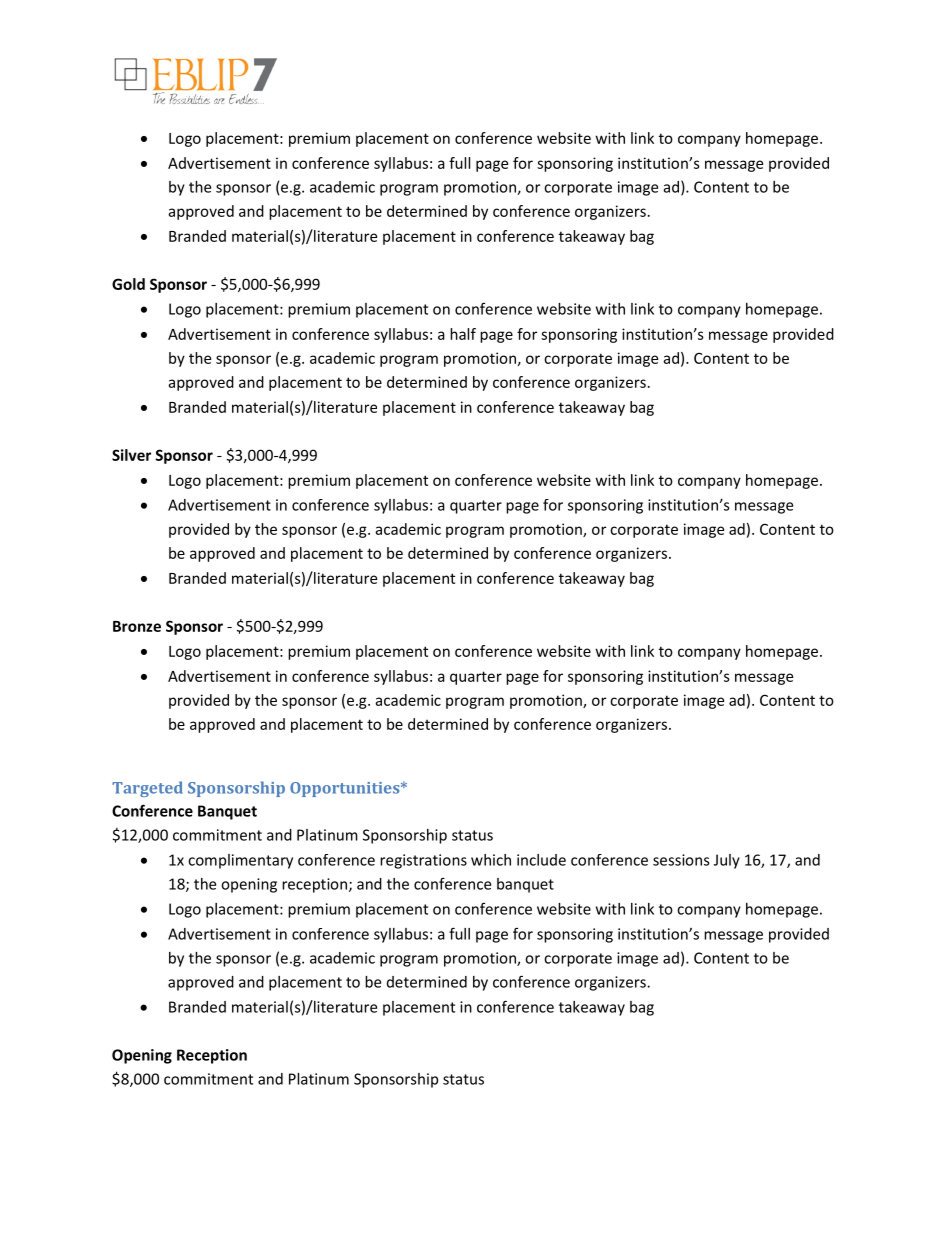  What do you see at coordinates (240, 861) in the screenshot?
I see `complimentary` at bounding box center [240, 861].
